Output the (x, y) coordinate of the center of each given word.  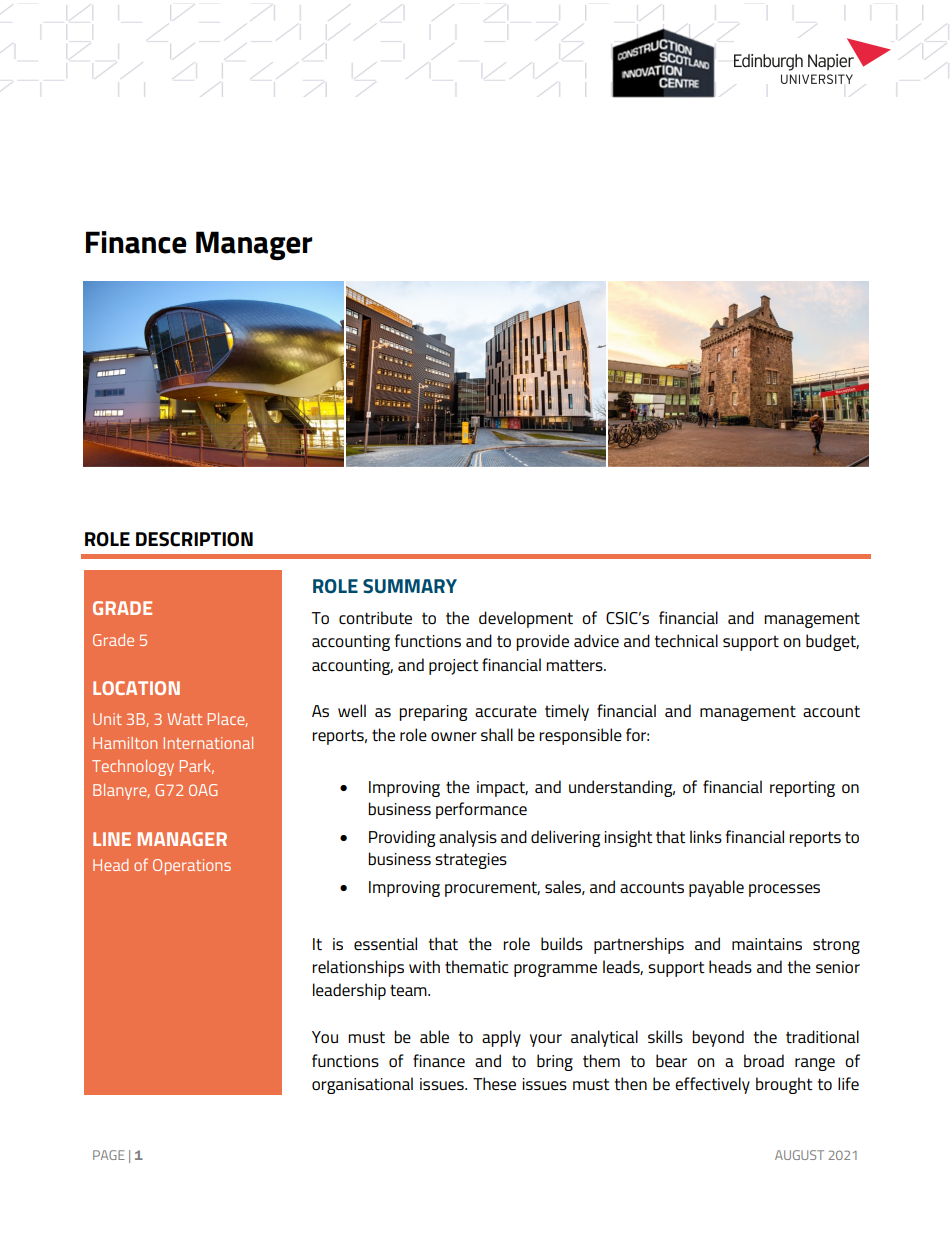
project (454, 667)
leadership (349, 991)
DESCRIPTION (194, 539)
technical (686, 641)
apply (501, 1038)
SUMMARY (410, 586)
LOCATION (136, 688)
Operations (192, 867)
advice (596, 640)
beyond (718, 1038)
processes (784, 890)
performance (481, 810)
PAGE (109, 1155)
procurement (492, 889)
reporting (802, 789)
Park (197, 767)
